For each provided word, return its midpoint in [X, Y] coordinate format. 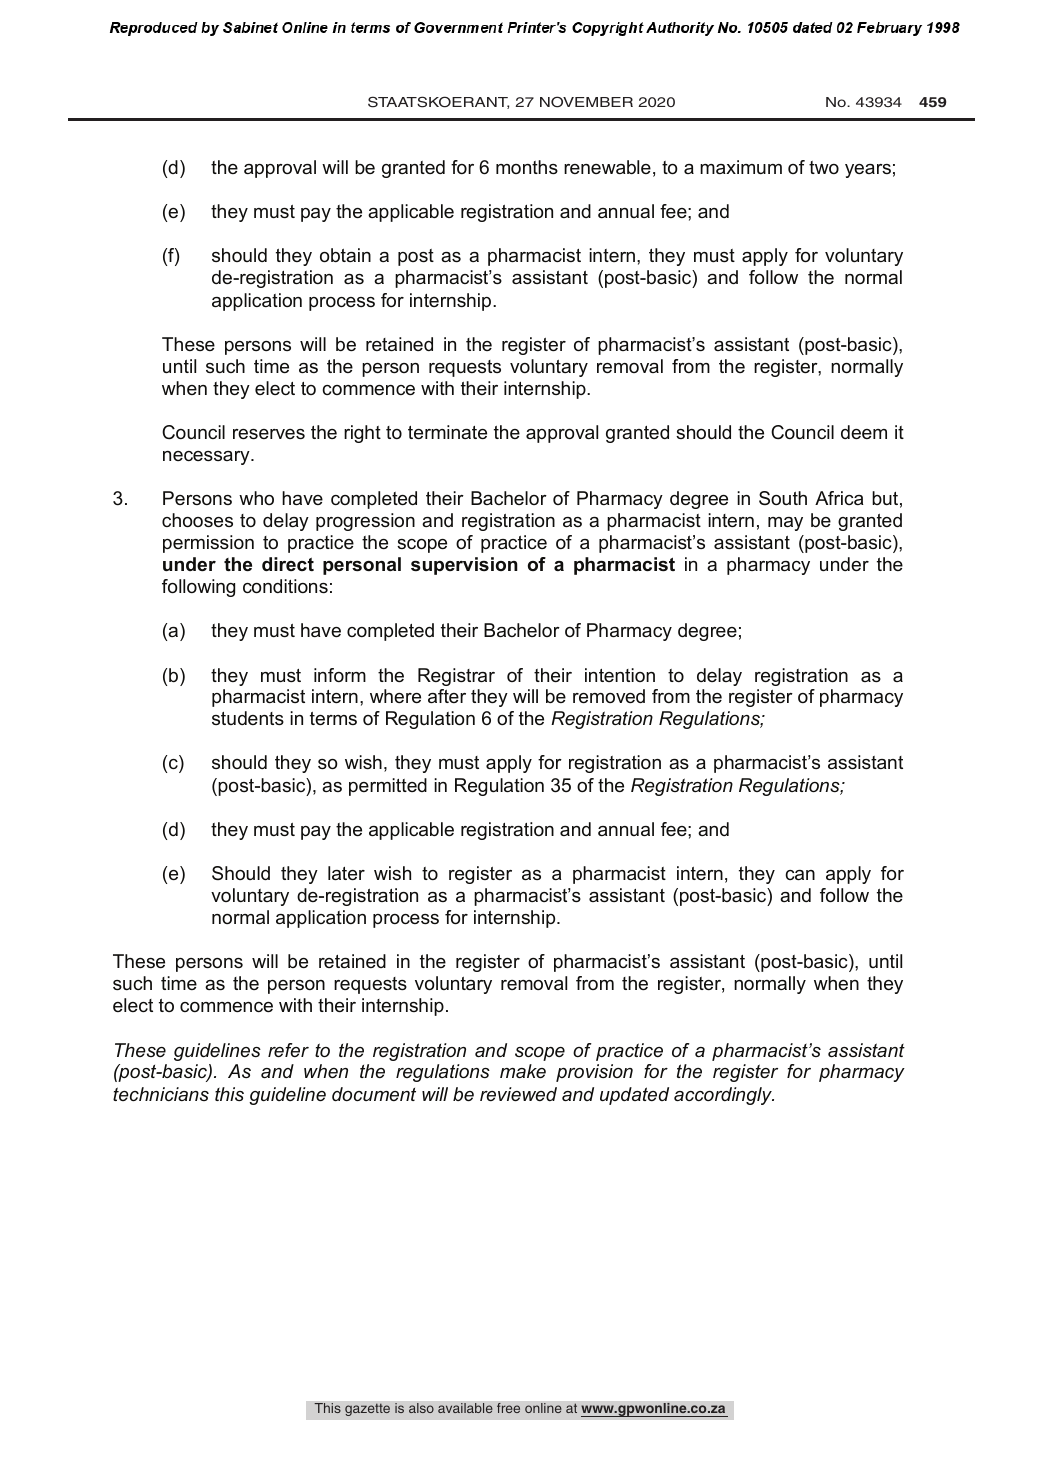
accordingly [724, 1096]
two [824, 167]
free [508, 1408]
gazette [367, 1410]
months [527, 167]
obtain [345, 255]
